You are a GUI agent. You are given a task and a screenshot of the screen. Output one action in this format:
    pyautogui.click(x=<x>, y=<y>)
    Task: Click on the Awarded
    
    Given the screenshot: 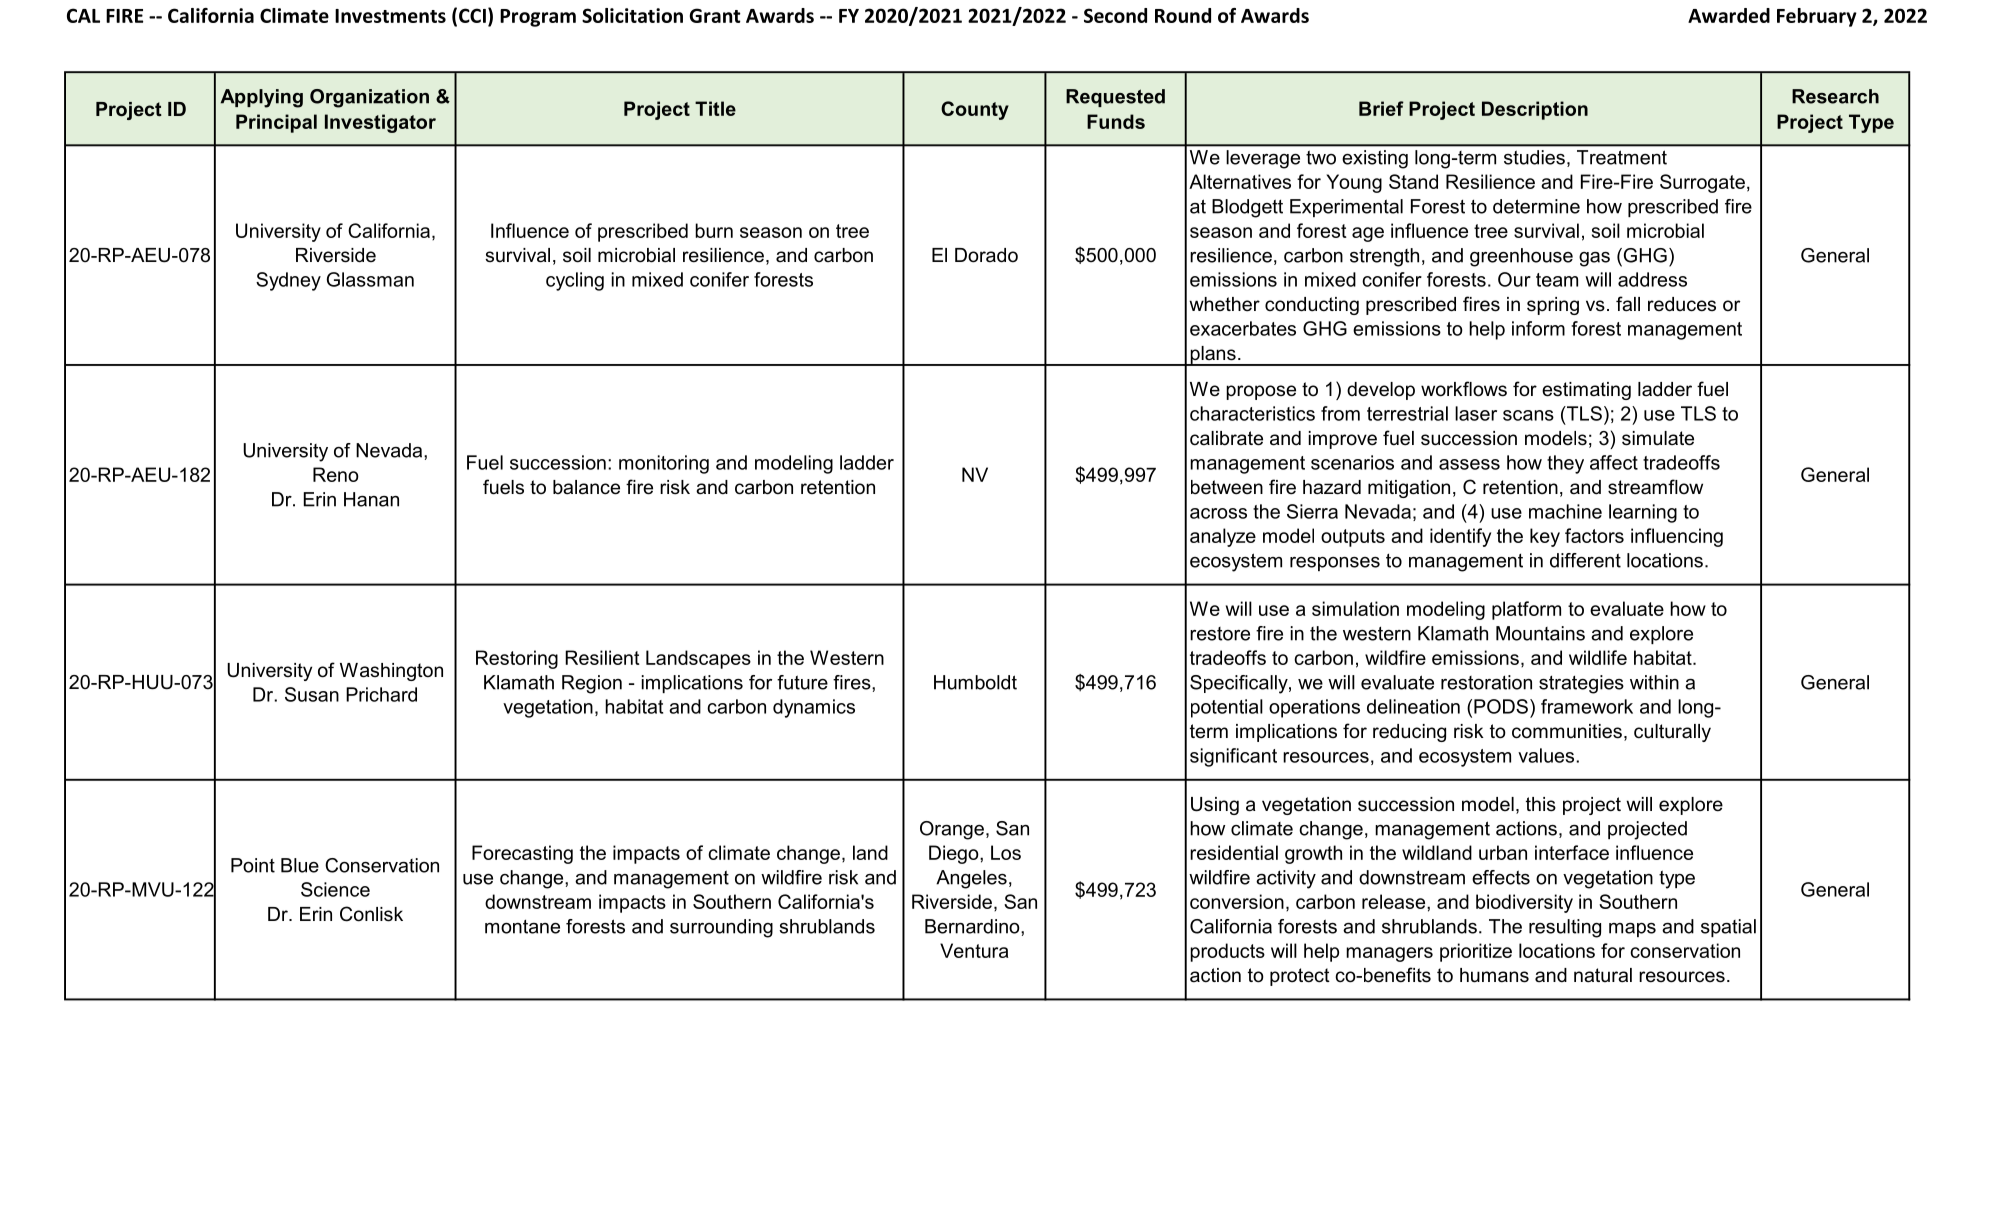 What is the action you would take?
    pyautogui.click(x=1729, y=15)
